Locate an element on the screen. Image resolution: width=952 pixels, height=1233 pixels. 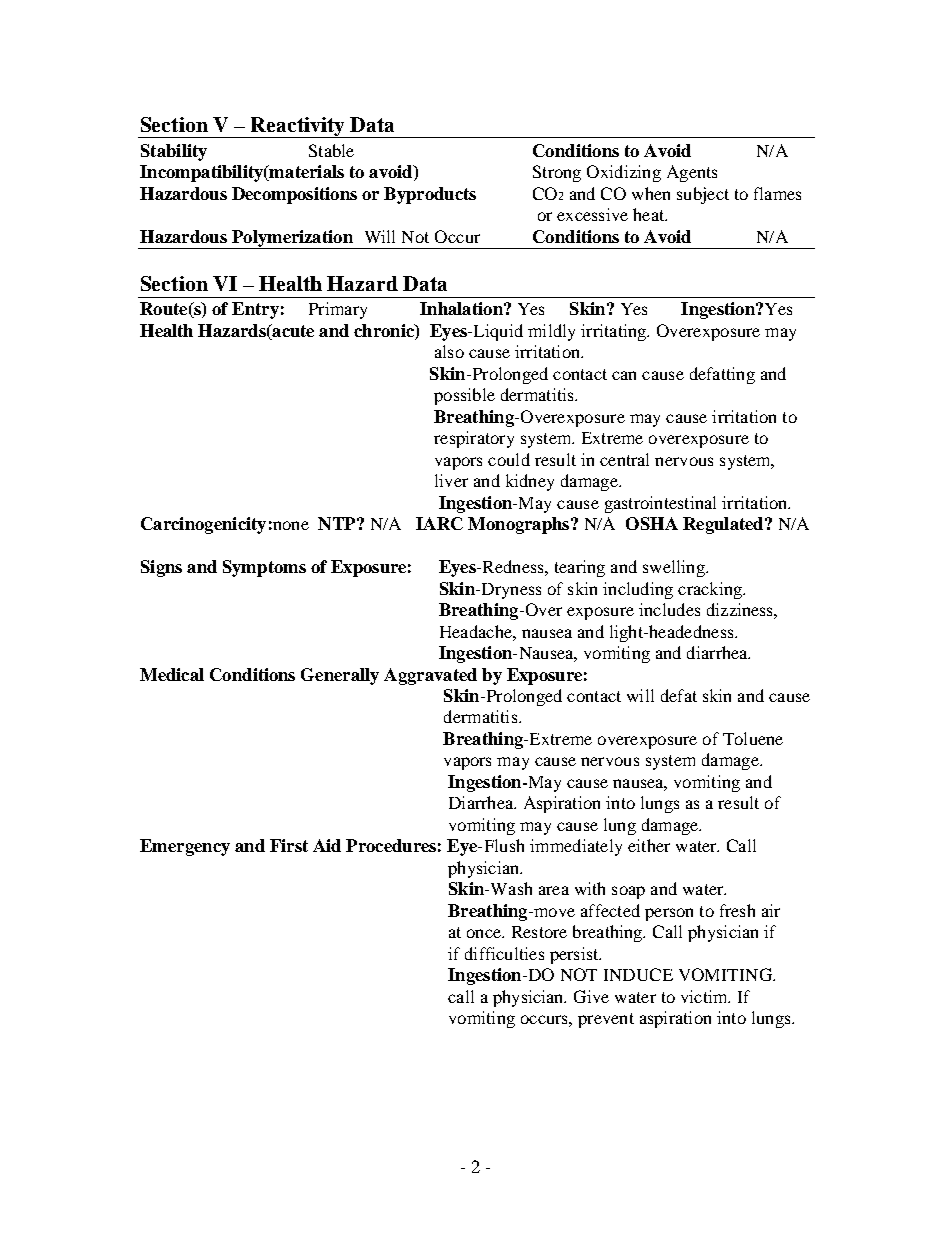
Symptoms is located at coordinates (264, 568).
